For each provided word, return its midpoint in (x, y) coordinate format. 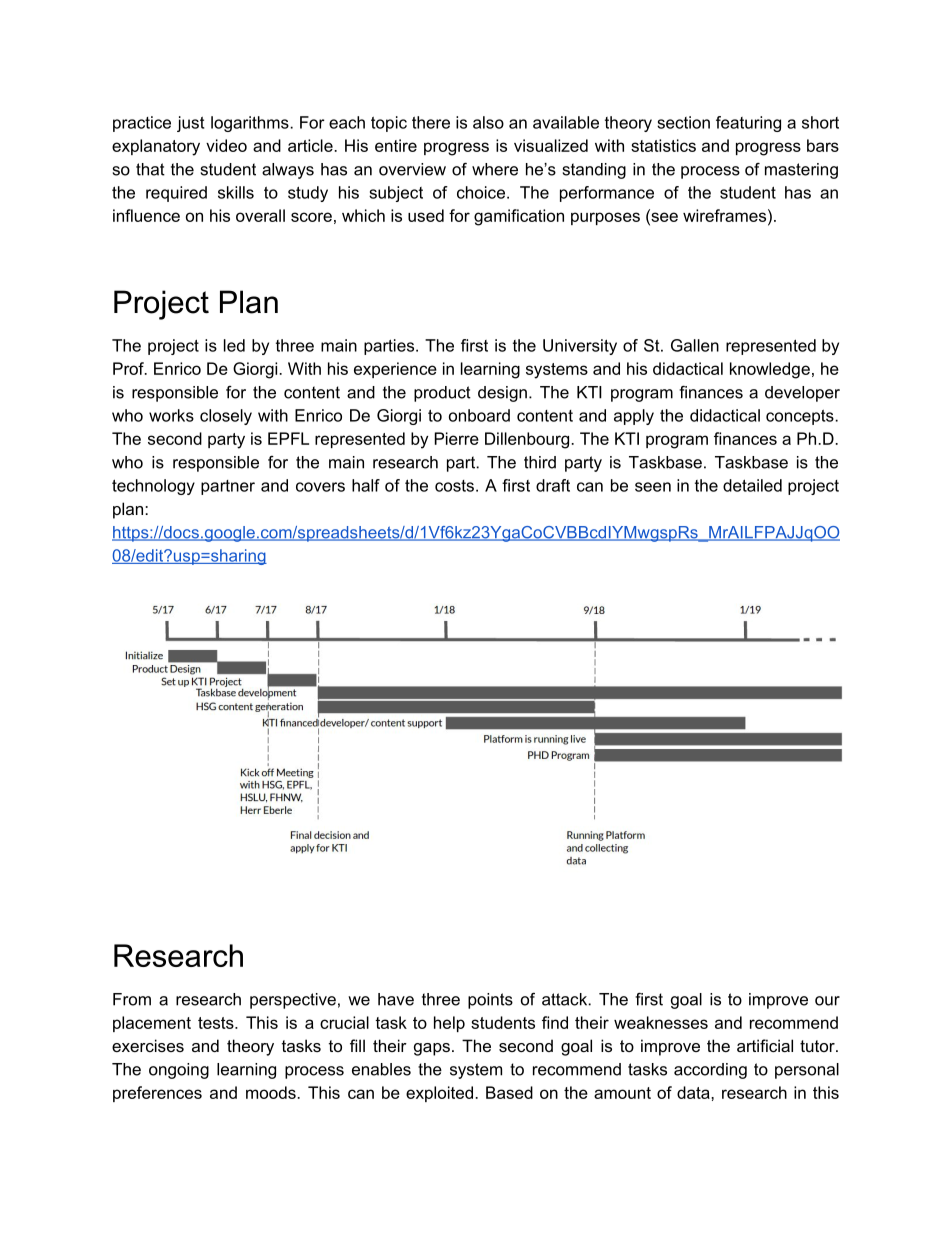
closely (226, 417)
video (226, 145)
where (495, 169)
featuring (748, 124)
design (502, 394)
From (132, 999)
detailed (752, 485)
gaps (432, 1049)
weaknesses (661, 1022)
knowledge (770, 370)
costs (454, 486)
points (490, 1001)
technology (153, 487)
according (710, 1071)
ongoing (179, 1071)
